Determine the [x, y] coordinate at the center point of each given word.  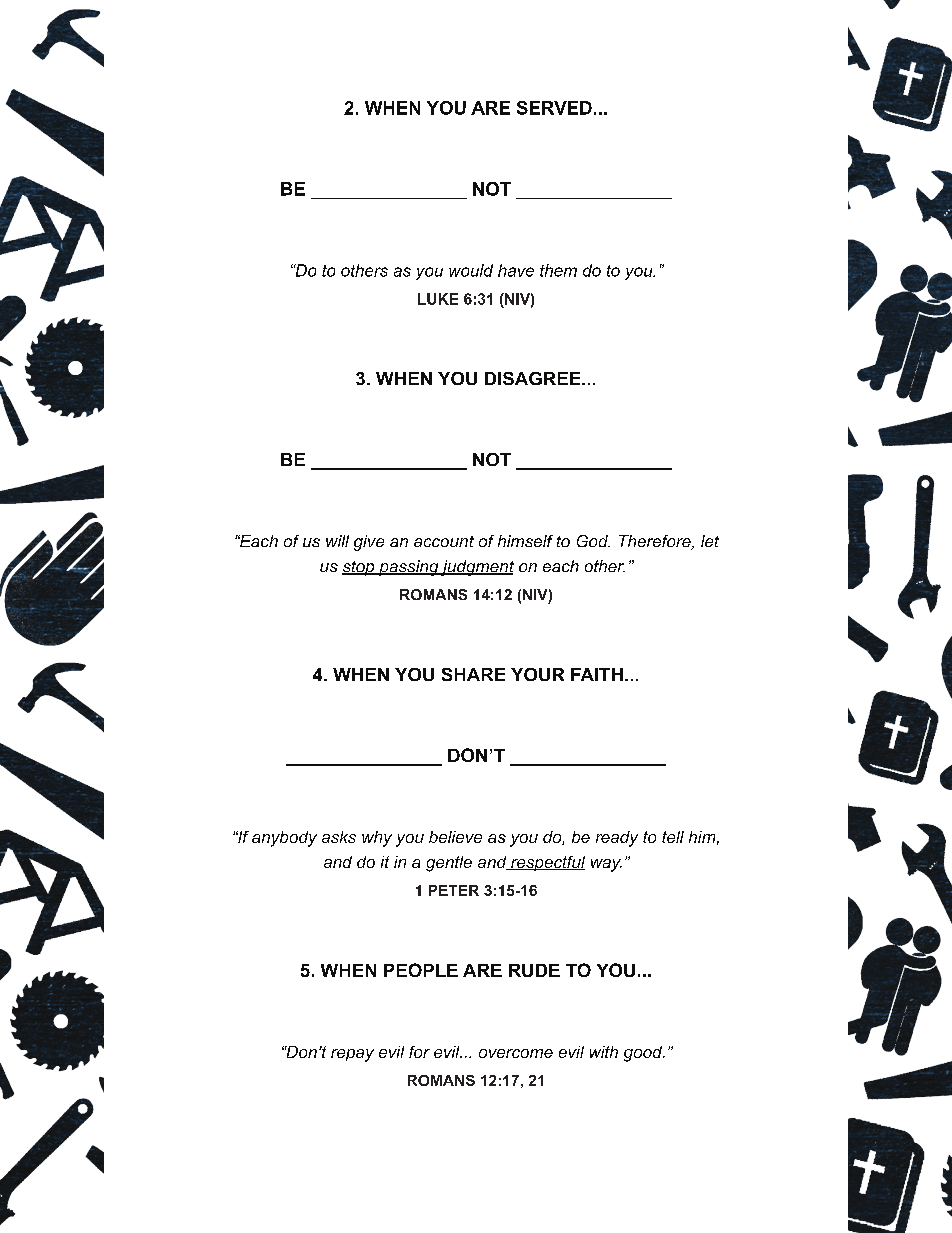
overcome [516, 1053]
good [644, 1054]
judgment [476, 568]
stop [359, 568]
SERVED [554, 108]
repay [352, 1055]
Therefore [656, 542]
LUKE [438, 299]
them [558, 270]
